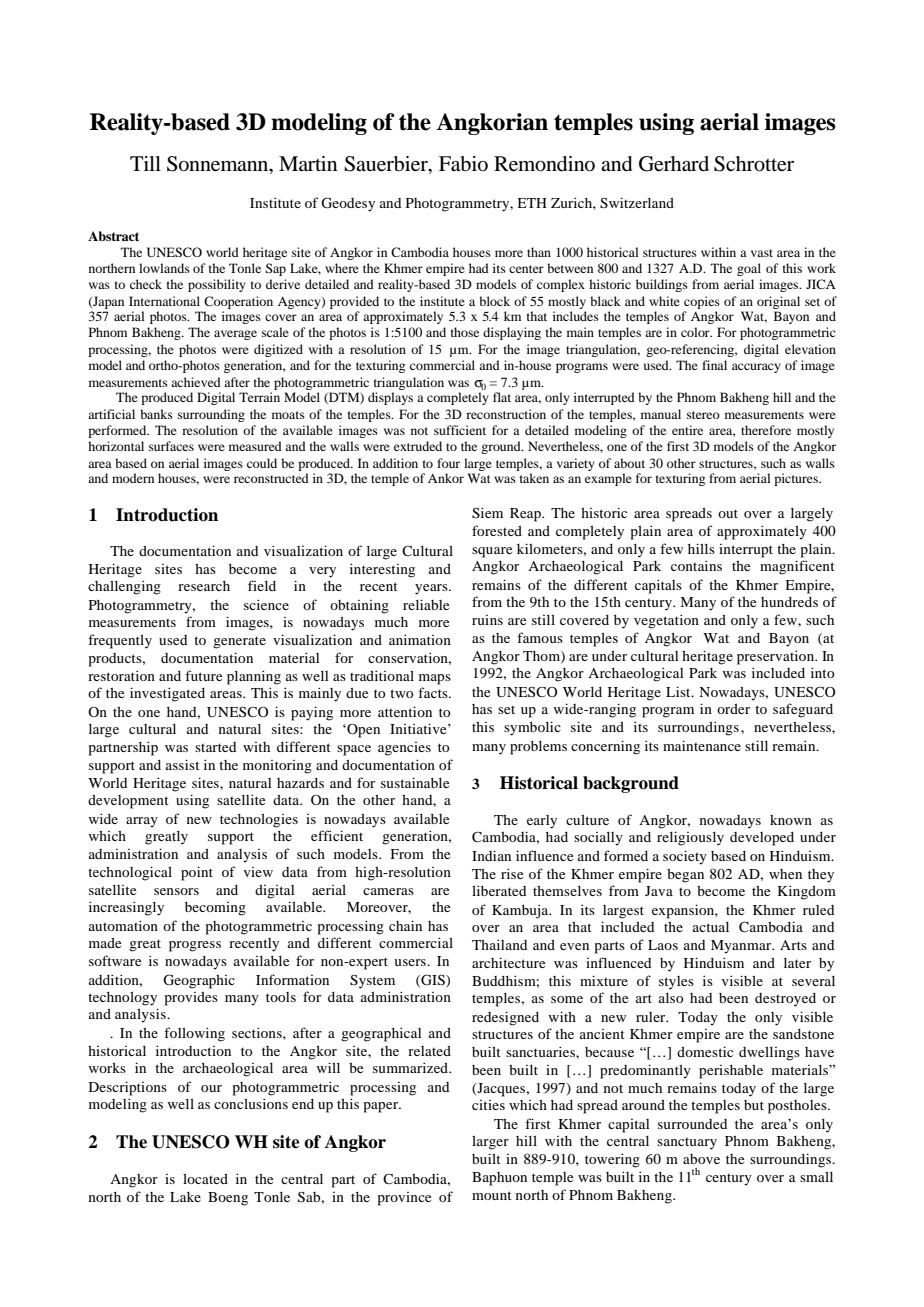 The height and width of the image is (1307, 924). Describe the element at coordinates (492, 1195) in the image. I see `mount` at that location.
